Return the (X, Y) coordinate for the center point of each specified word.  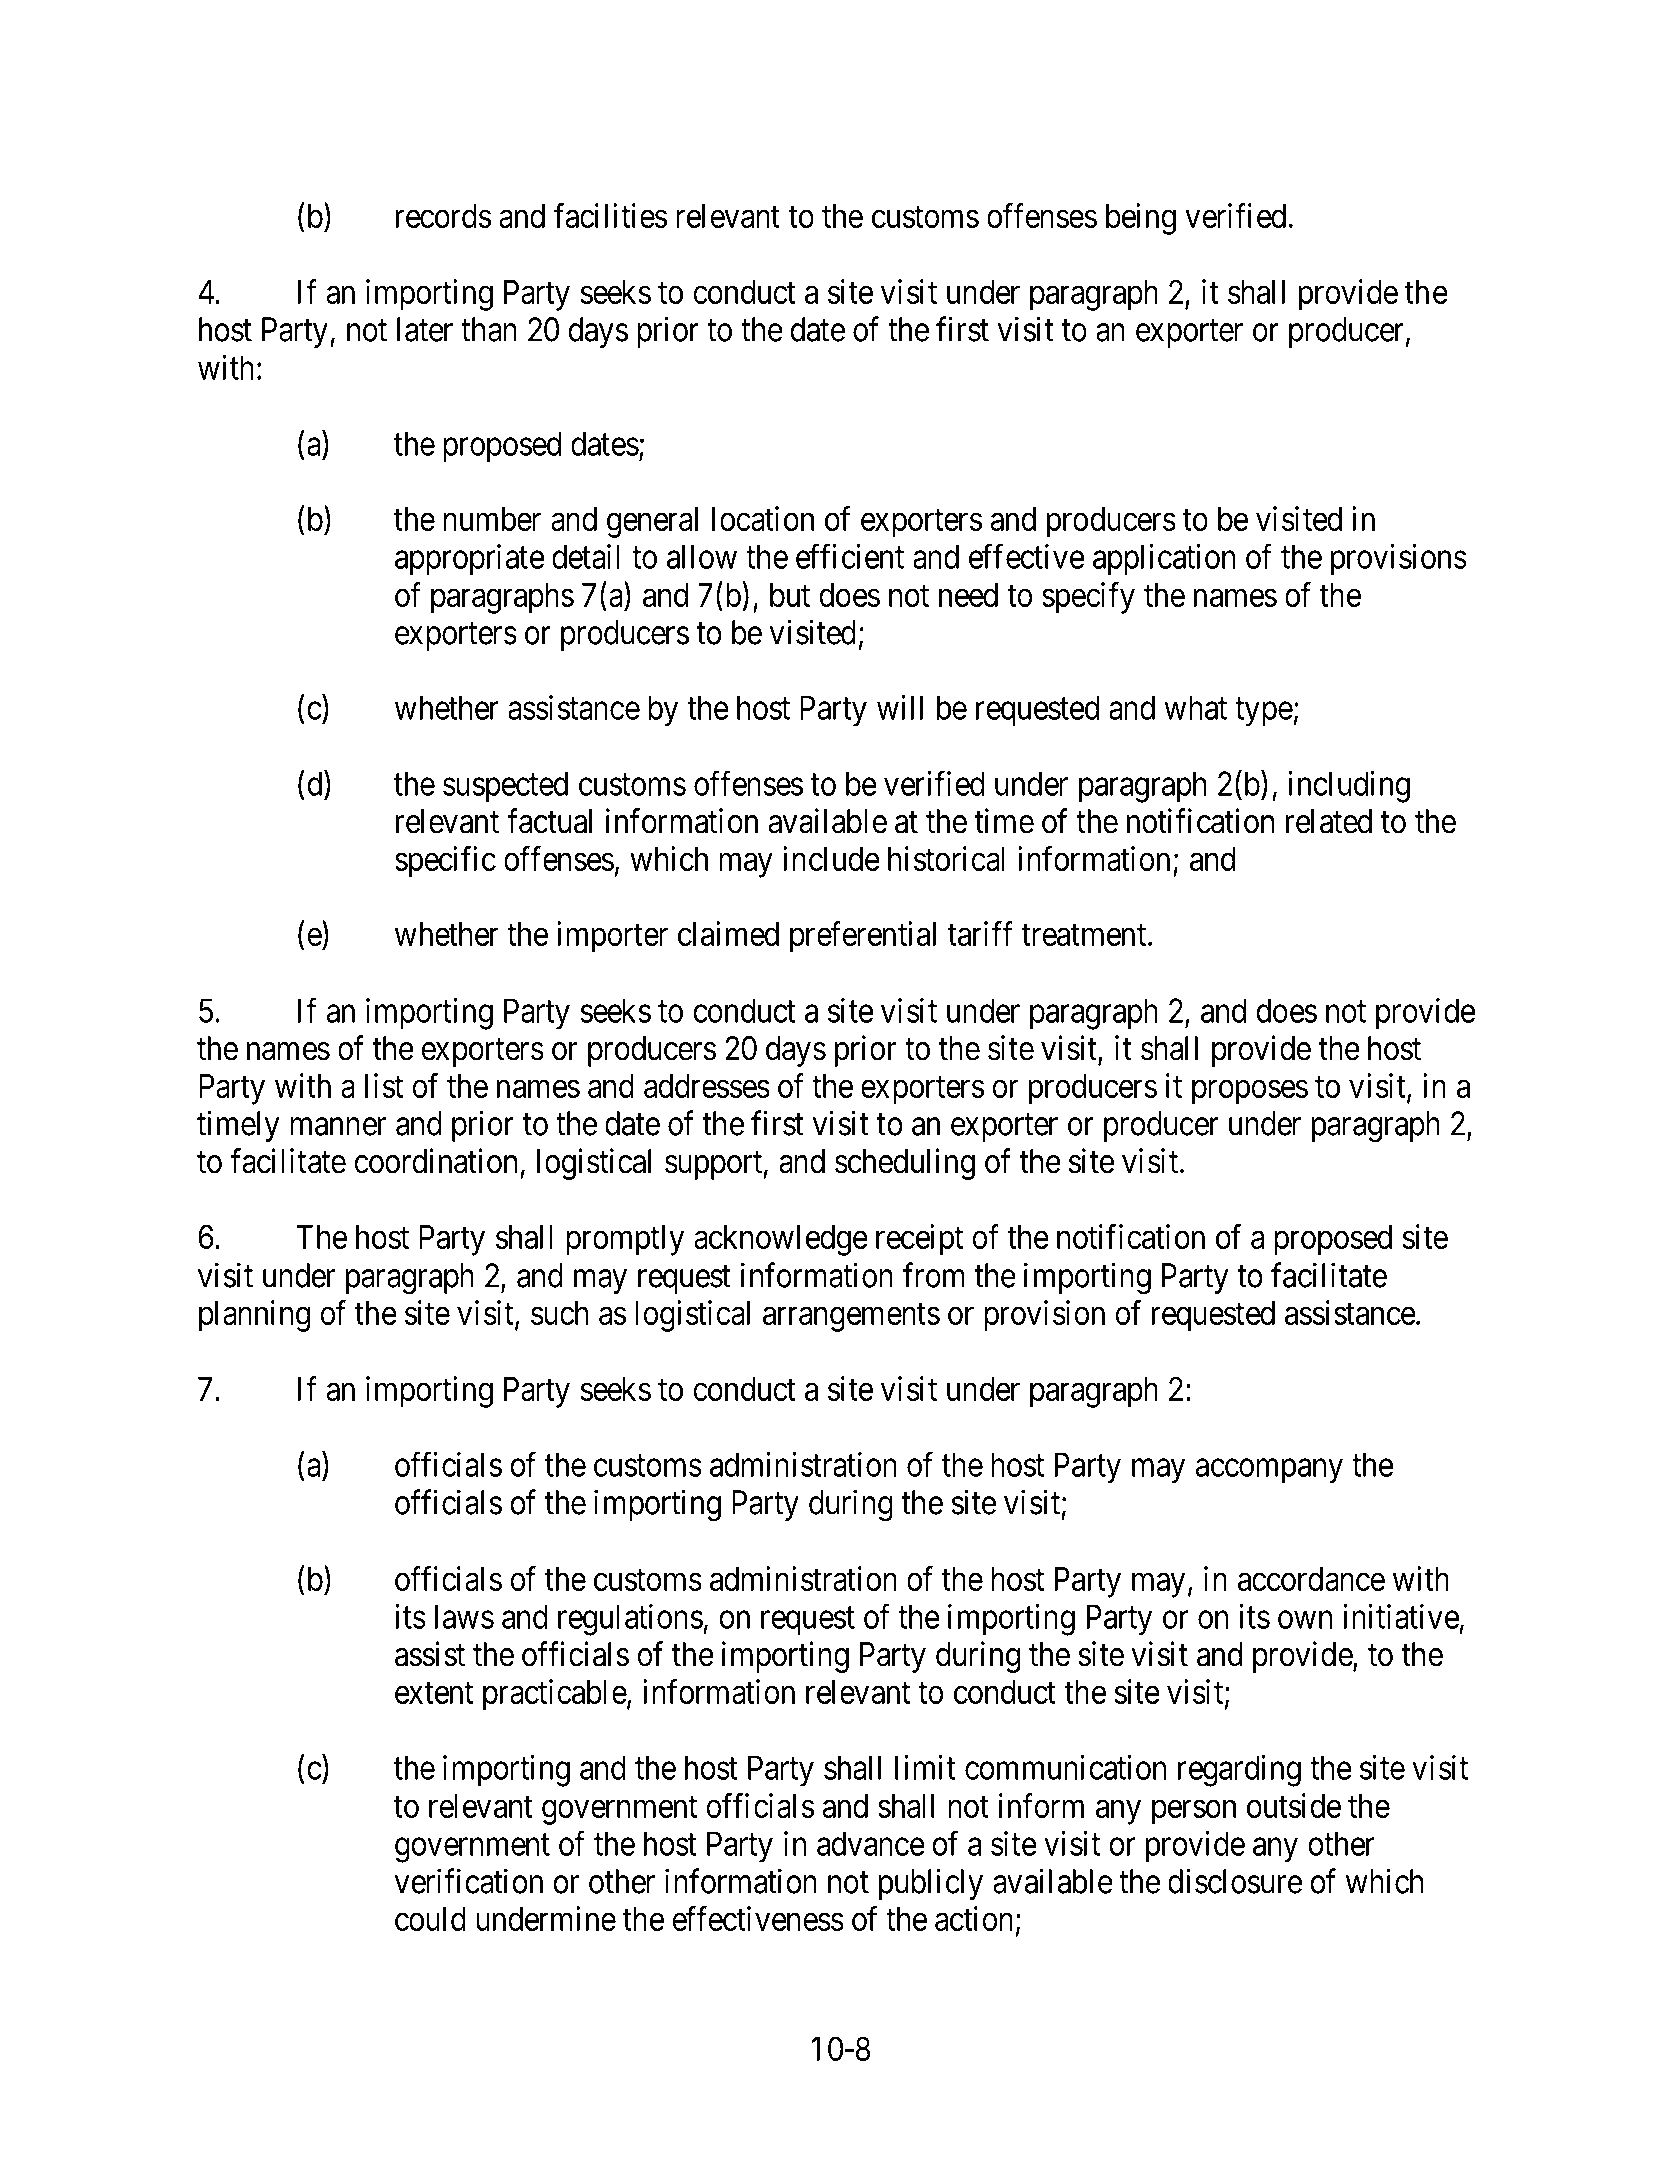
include (831, 858)
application (1164, 560)
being (1141, 219)
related (1329, 821)
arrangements (851, 1317)
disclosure (1235, 1881)
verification (468, 1881)
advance (871, 1843)
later (425, 329)
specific (445, 862)
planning (254, 1316)
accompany (1269, 1471)
